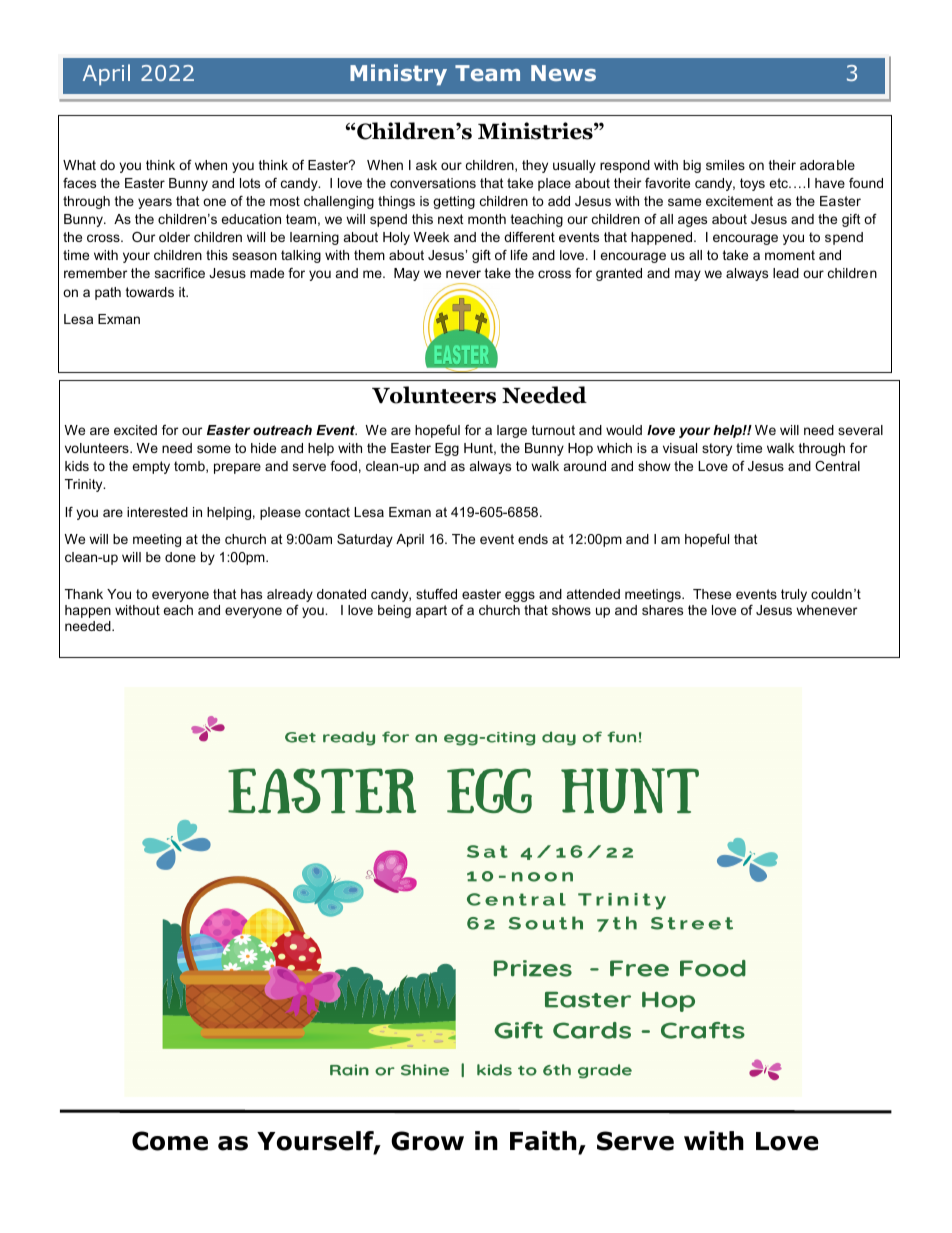 Image resolution: width=952 pixels, height=1233 pixels. Describe the element at coordinates (786, 273) in the screenshot. I see `lead` at that location.
